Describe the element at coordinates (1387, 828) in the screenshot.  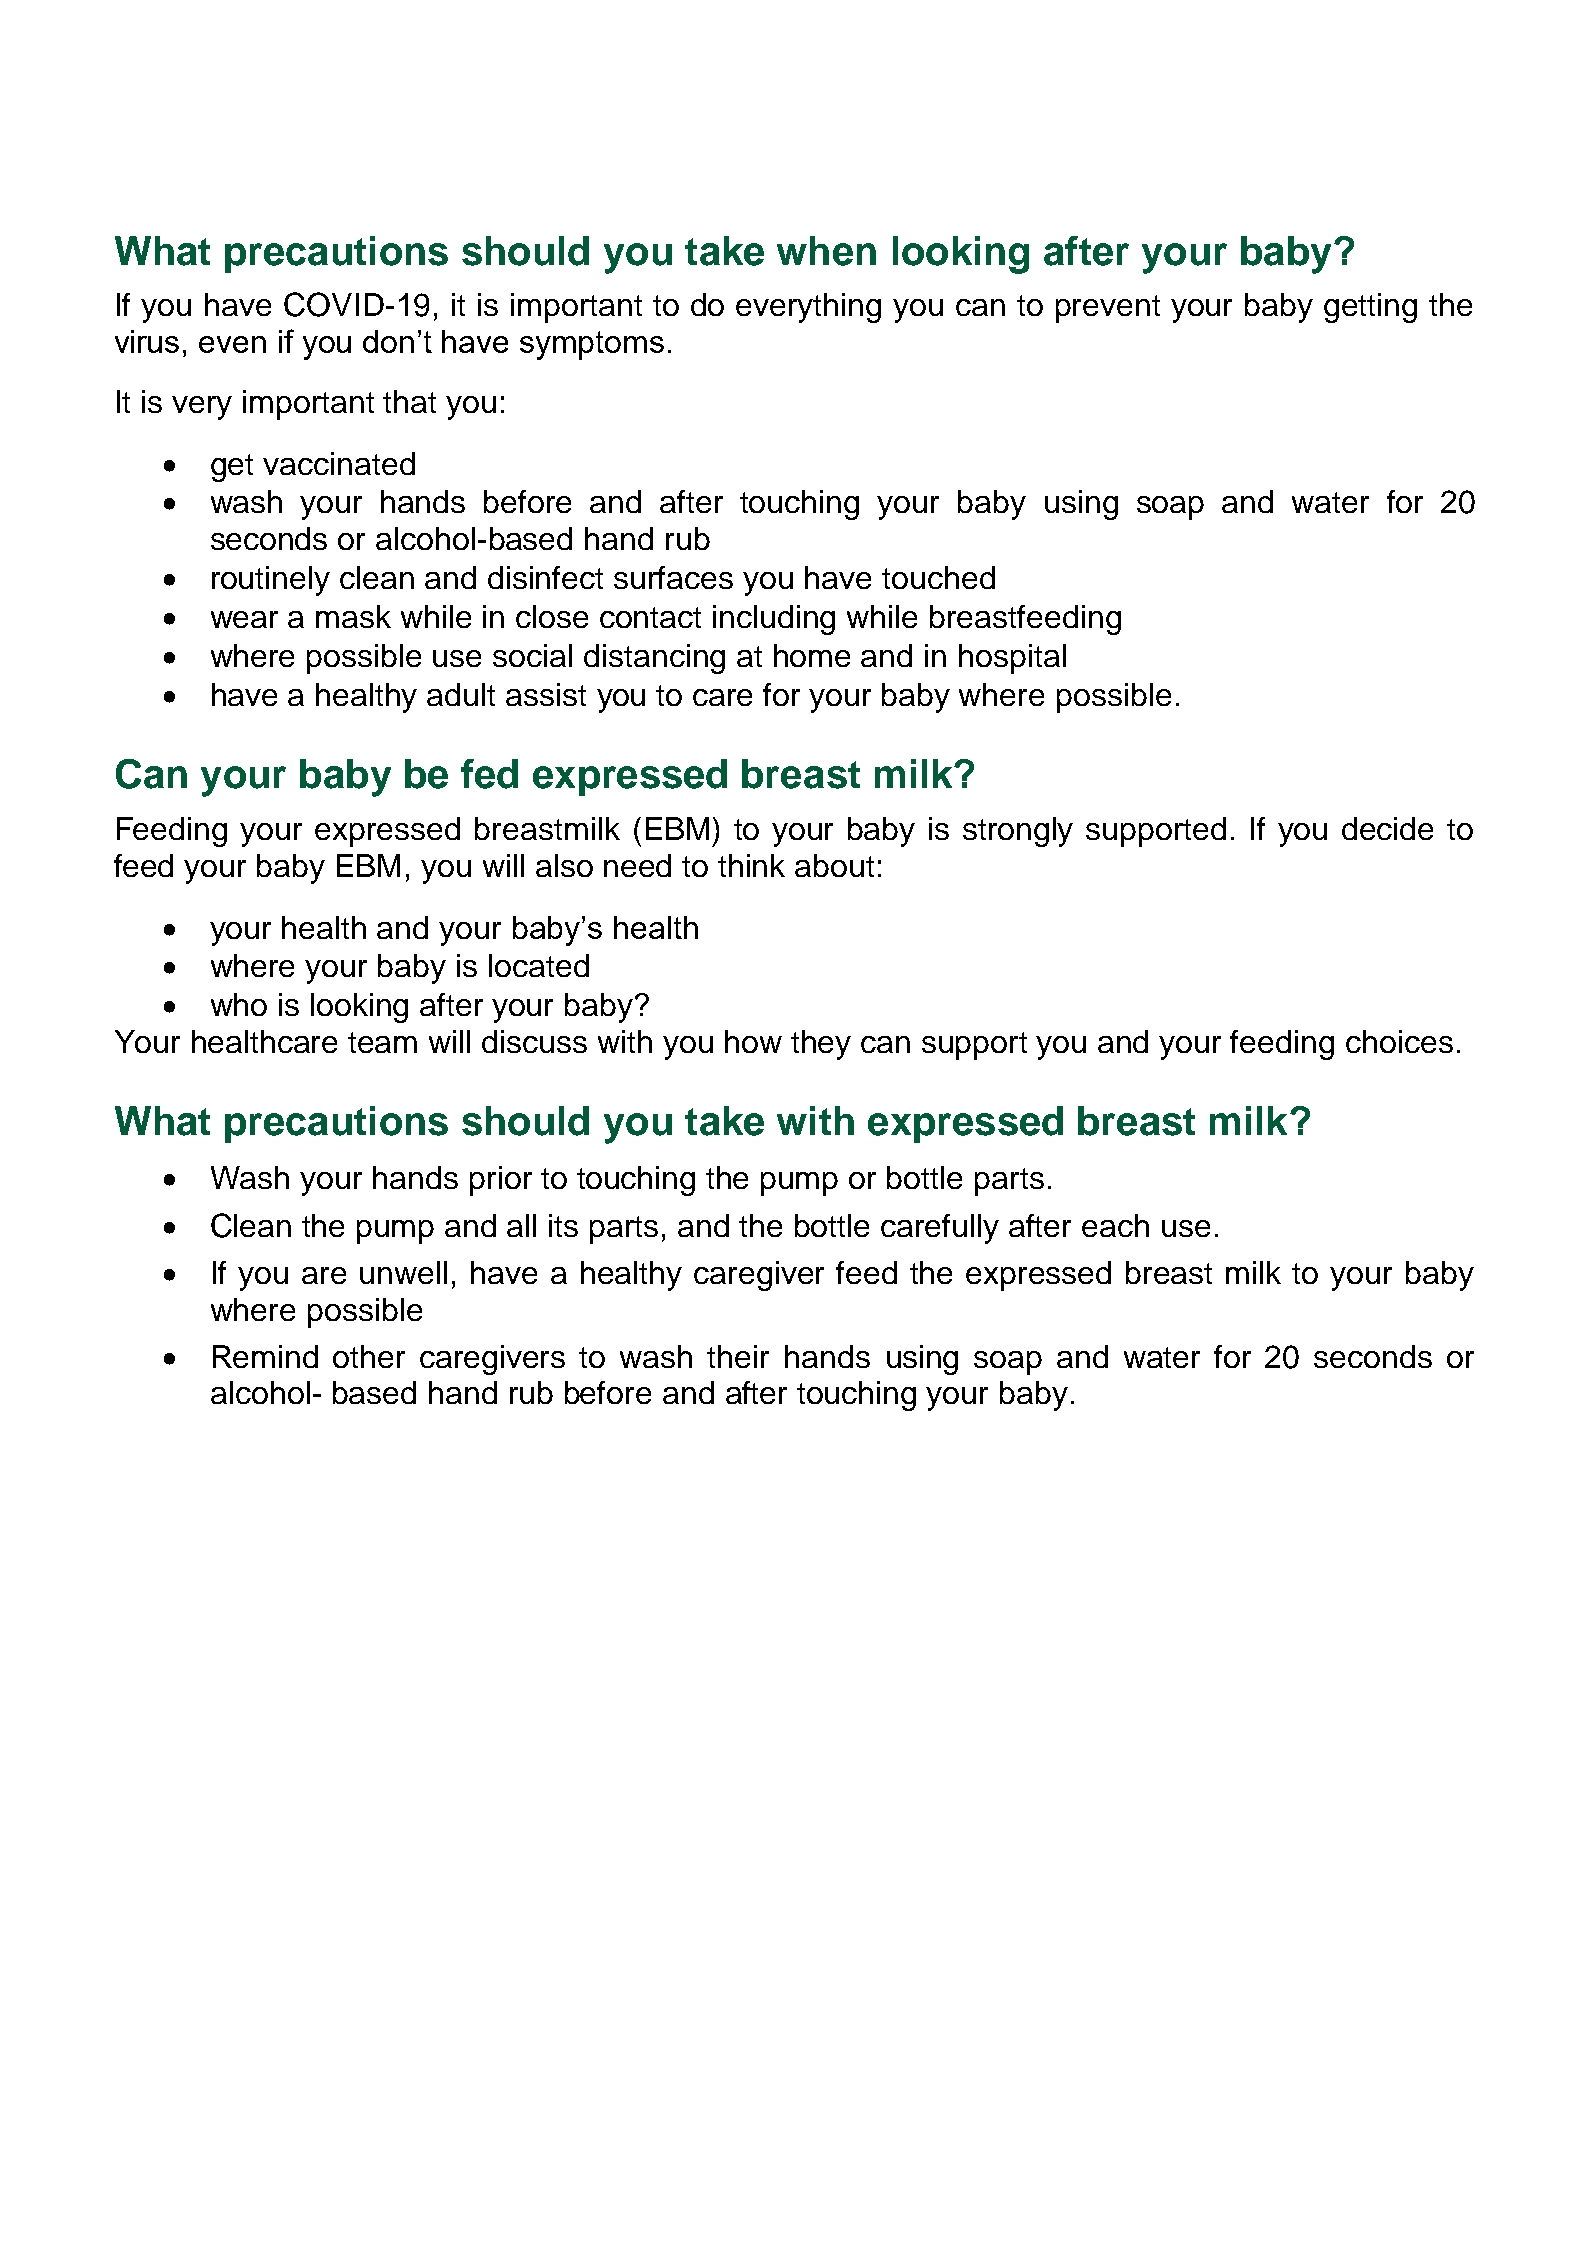
I see `decide` at that location.
